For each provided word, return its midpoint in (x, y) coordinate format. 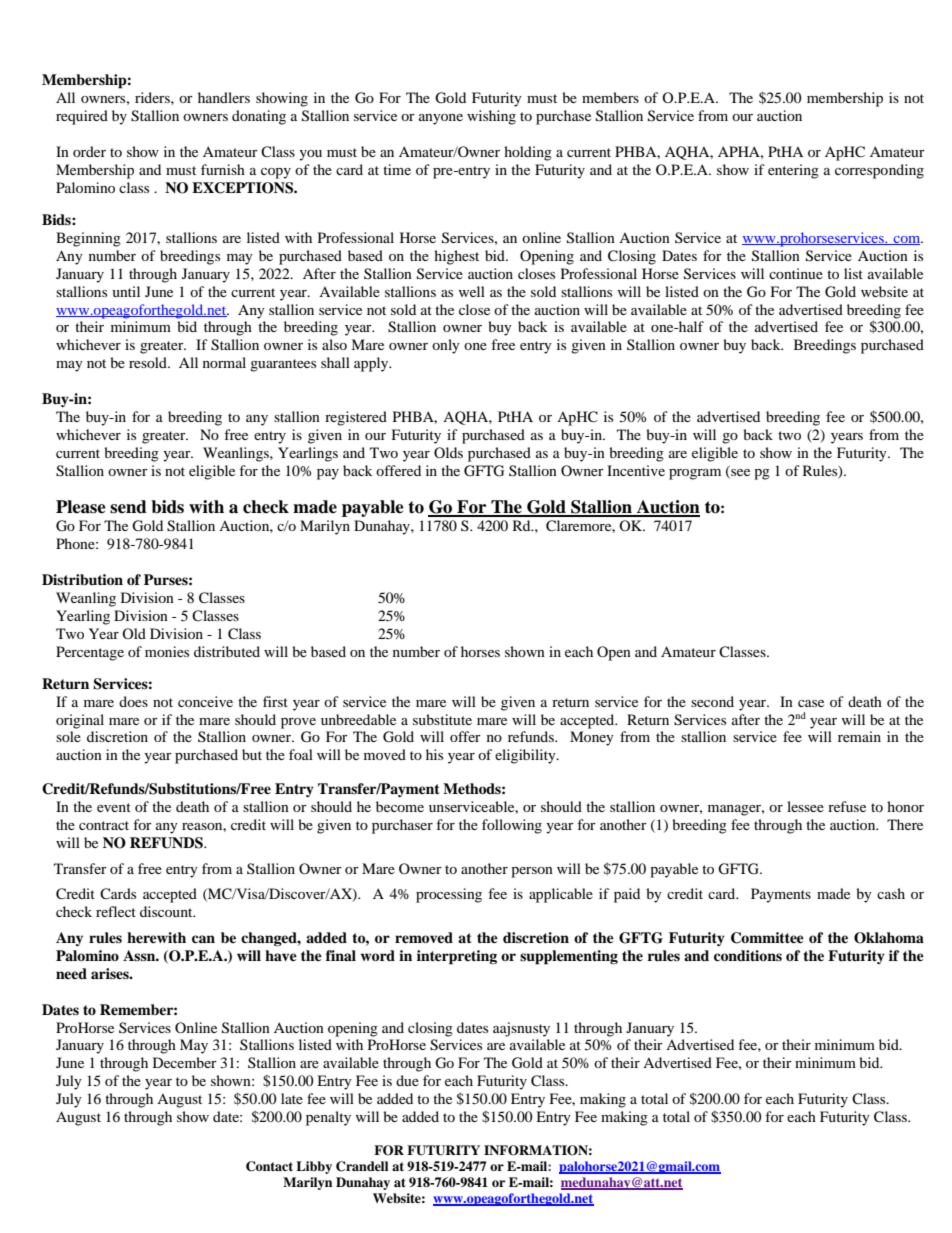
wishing (491, 117)
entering (793, 171)
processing (449, 895)
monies (167, 651)
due (407, 1080)
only (446, 346)
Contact (269, 1166)
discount (167, 911)
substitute (442, 719)
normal (224, 362)
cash (891, 893)
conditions (748, 955)
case (811, 703)
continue (796, 273)
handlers (224, 97)
